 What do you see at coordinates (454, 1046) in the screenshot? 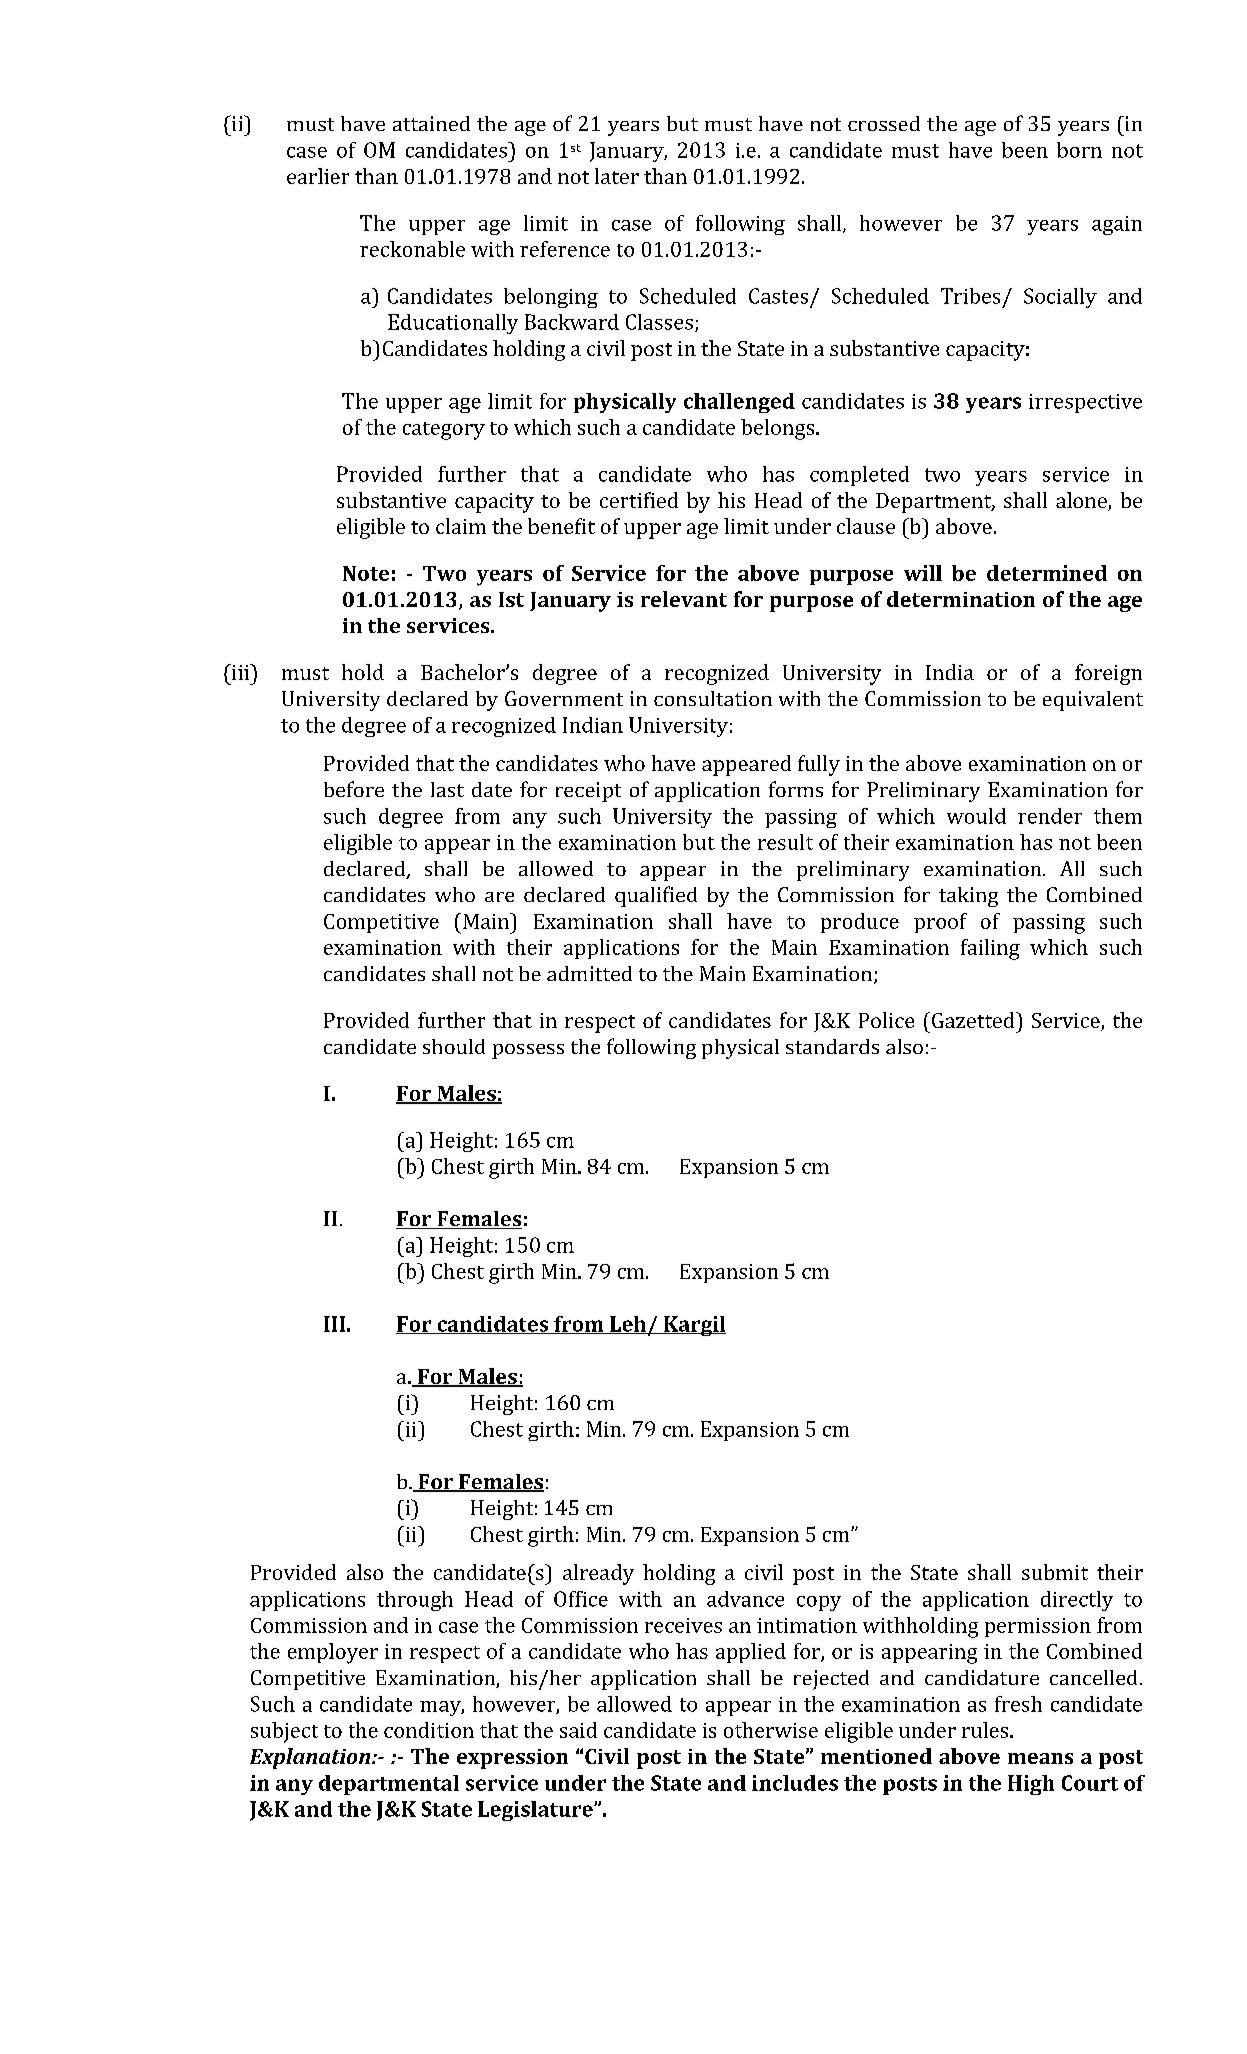
I see `should` at bounding box center [454, 1046].
